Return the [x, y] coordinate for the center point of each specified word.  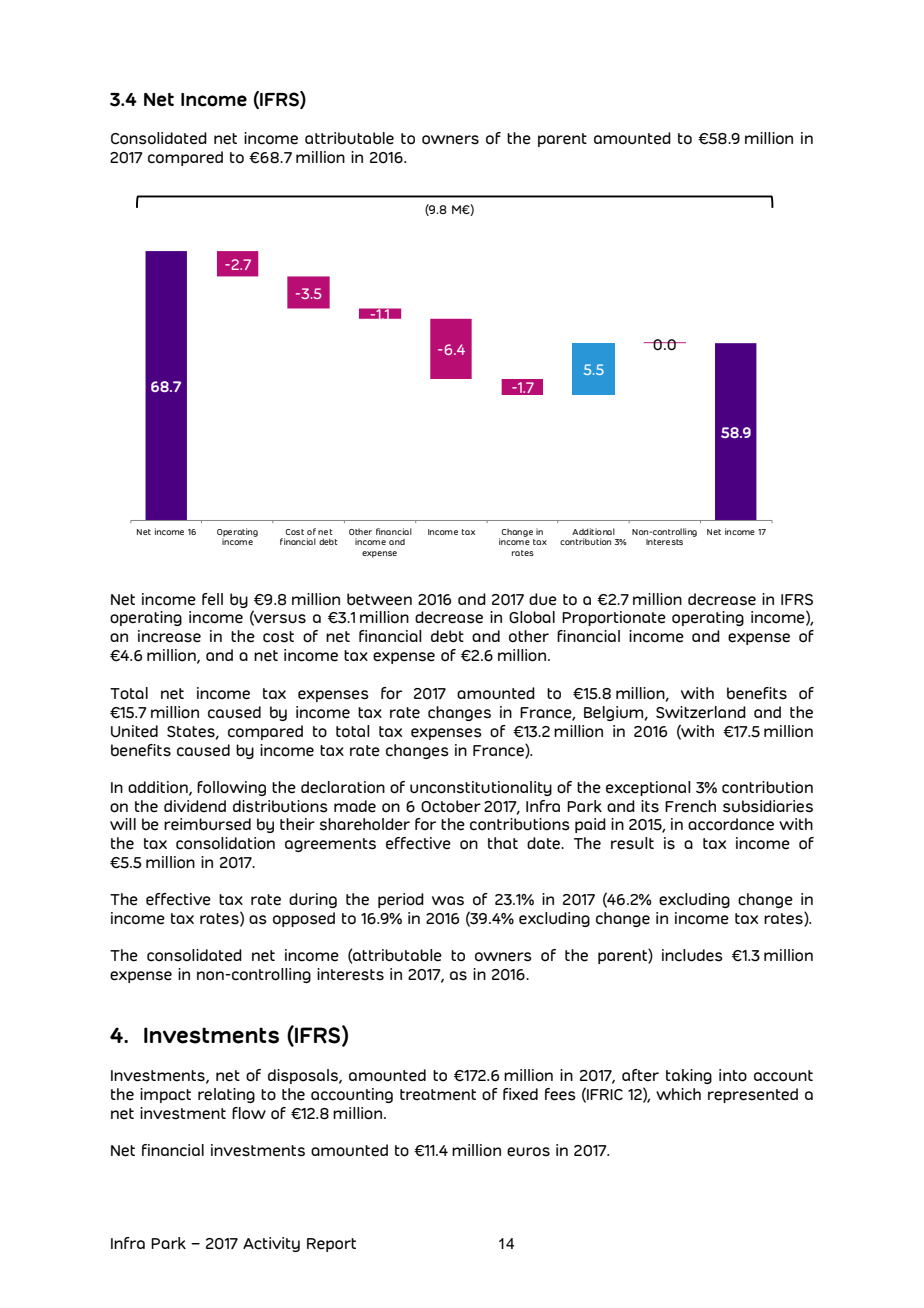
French [690, 806]
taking [689, 1076]
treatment [438, 1095]
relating [226, 1095]
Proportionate [614, 618]
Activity [271, 1244]
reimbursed [207, 824]
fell [212, 599]
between [379, 599]
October [451, 806]
